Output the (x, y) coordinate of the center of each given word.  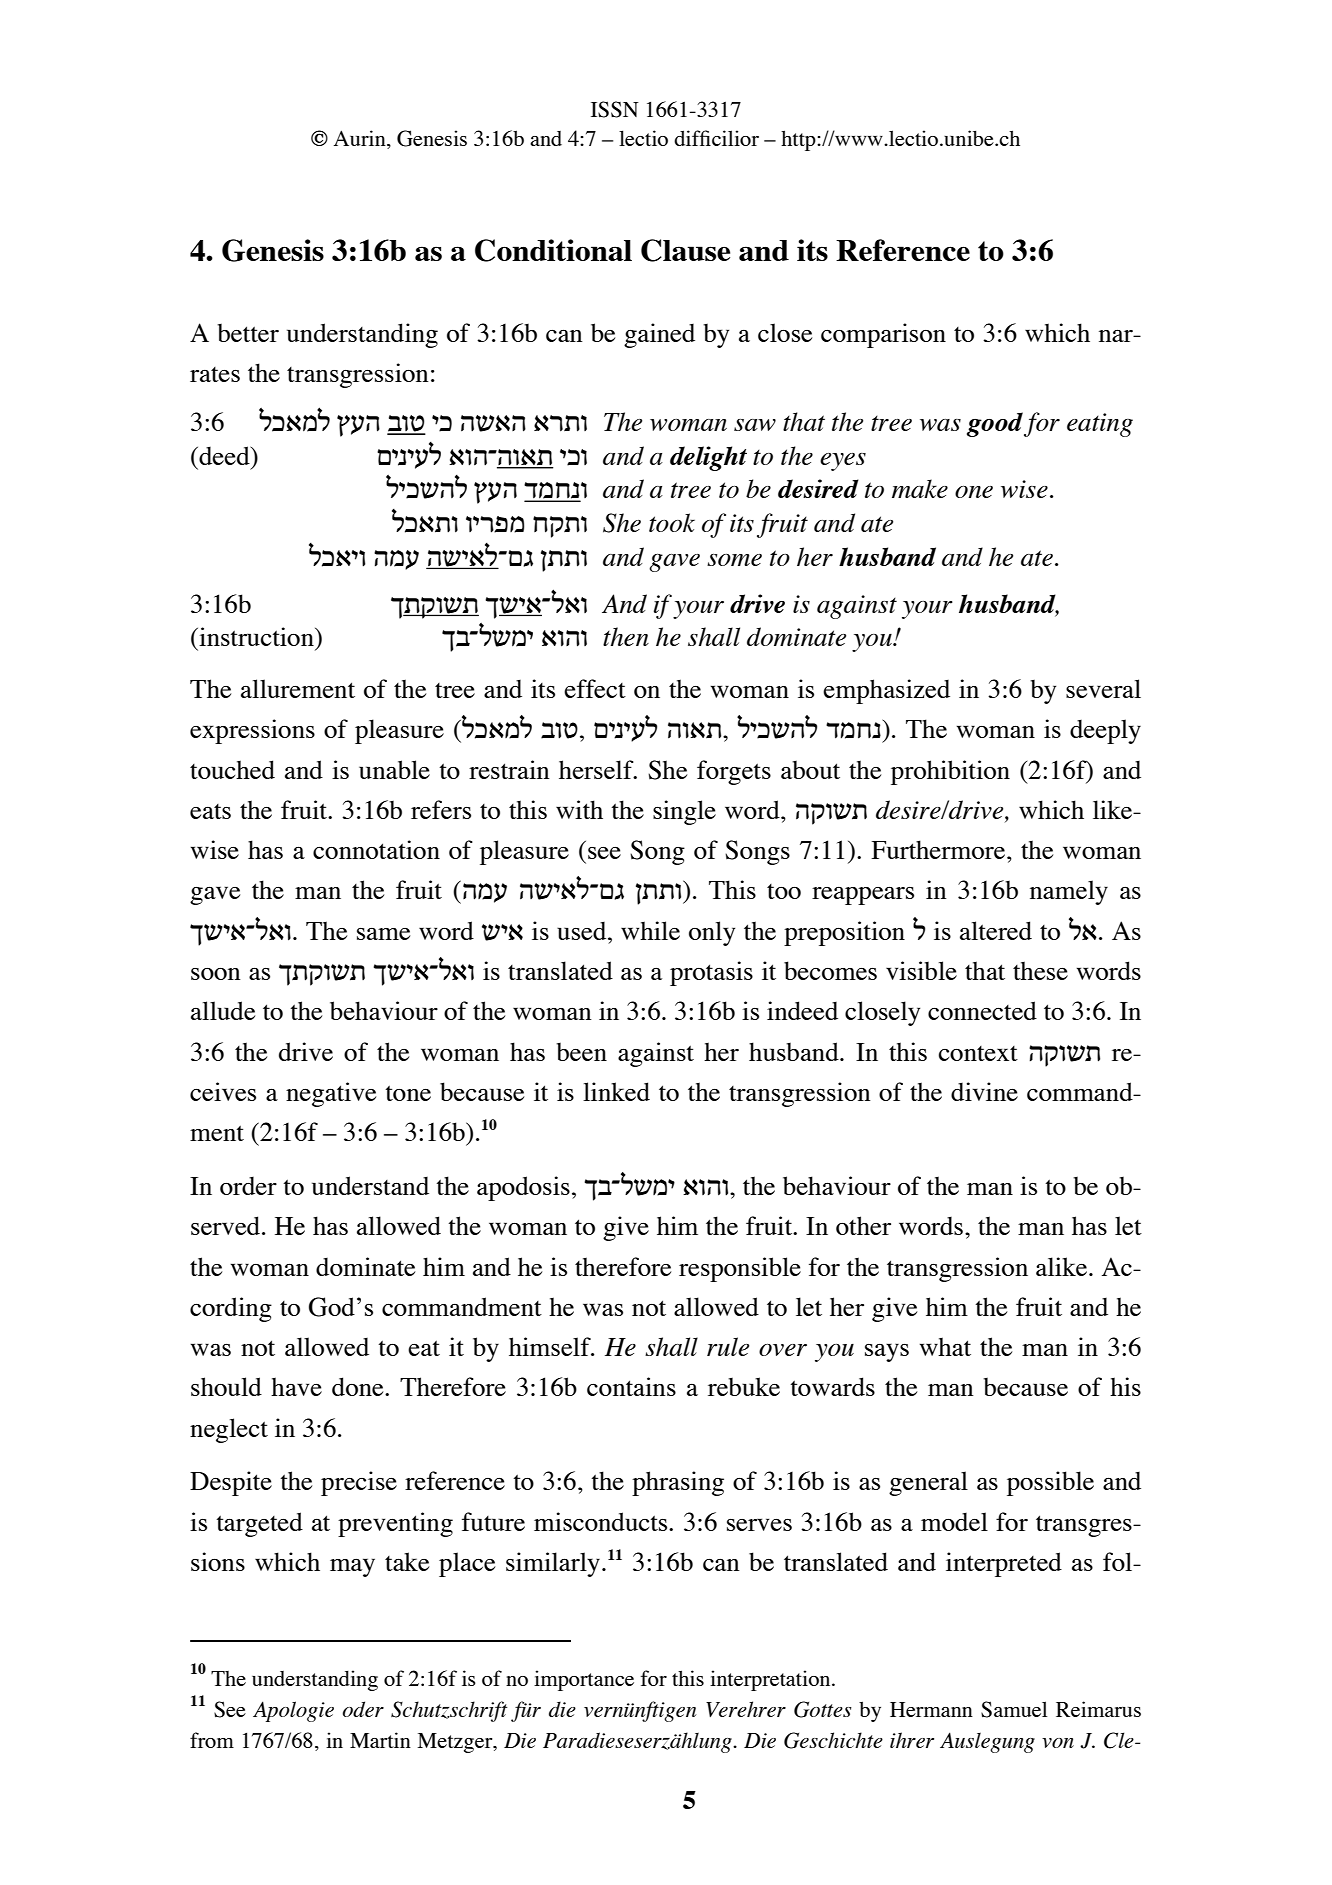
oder (363, 1709)
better (248, 333)
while (650, 930)
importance (584, 1680)
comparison (883, 335)
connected (982, 1010)
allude (223, 1010)
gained (659, 335)
